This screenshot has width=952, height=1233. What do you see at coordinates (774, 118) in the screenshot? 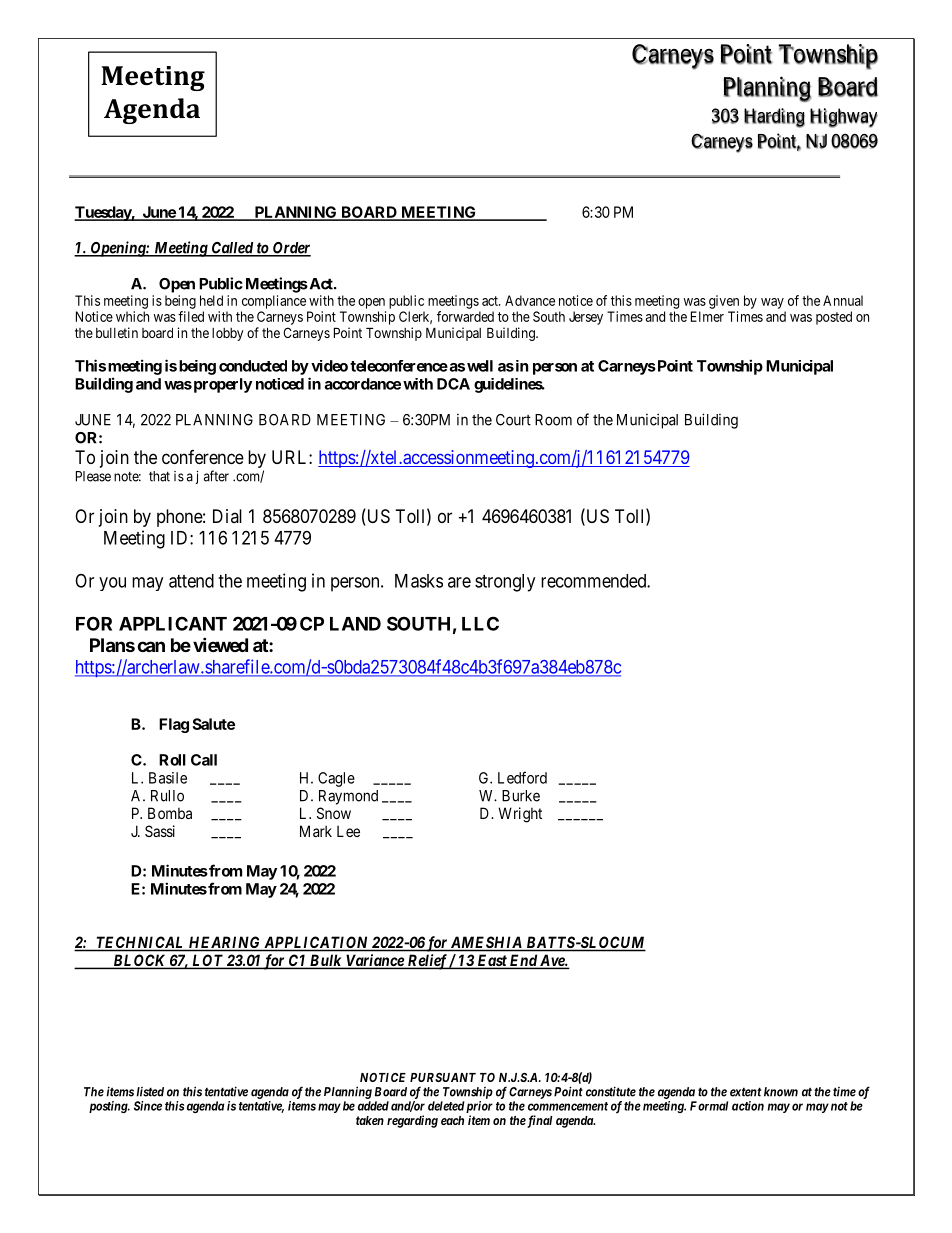
I see `Harding` at bounding box center [774, 118].
